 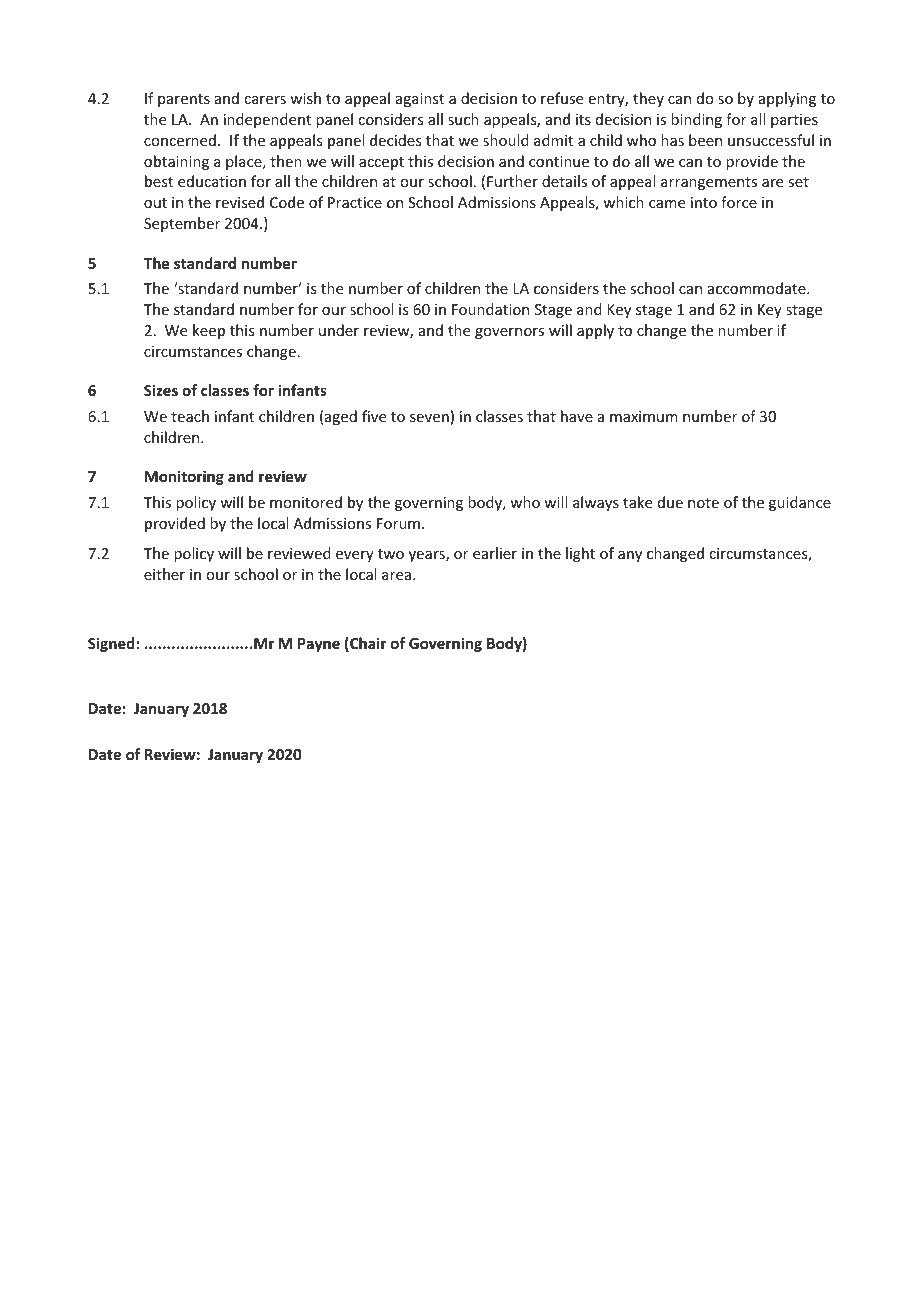 What do you see at coordinates (463, 119) in the screenshot?
I see `such` at bounding box center [463, 119].
